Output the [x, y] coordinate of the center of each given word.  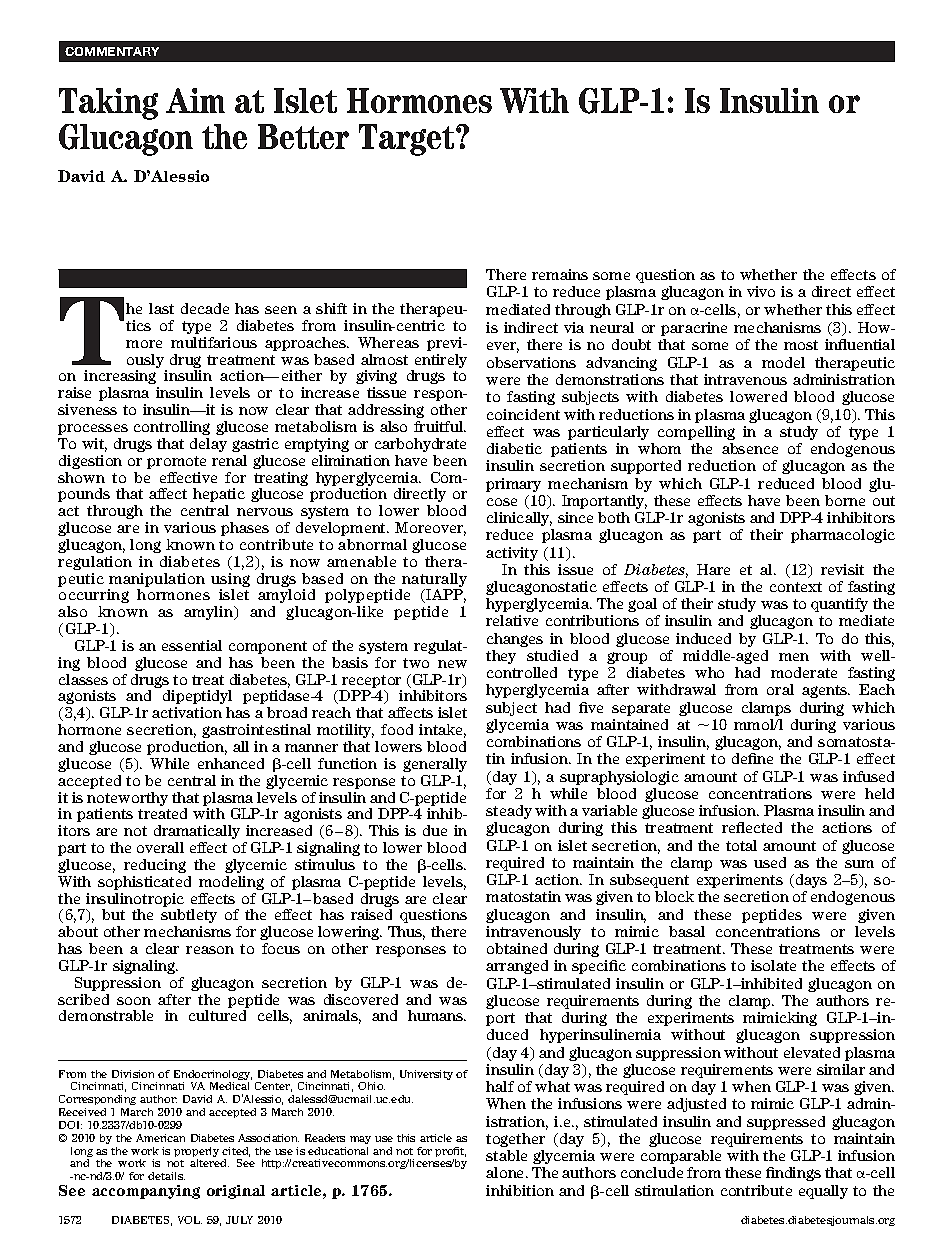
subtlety [189, 916]
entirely [441, 361]
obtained [517, 948]
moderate [804, 672]
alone [506, 1172]
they [501, 657]
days [811, 881]
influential [860, 344]
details [166, 1176]
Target [408, 140]
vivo [761, 291]
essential [192, 645]
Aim [195, 100]
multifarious [214, 342]
